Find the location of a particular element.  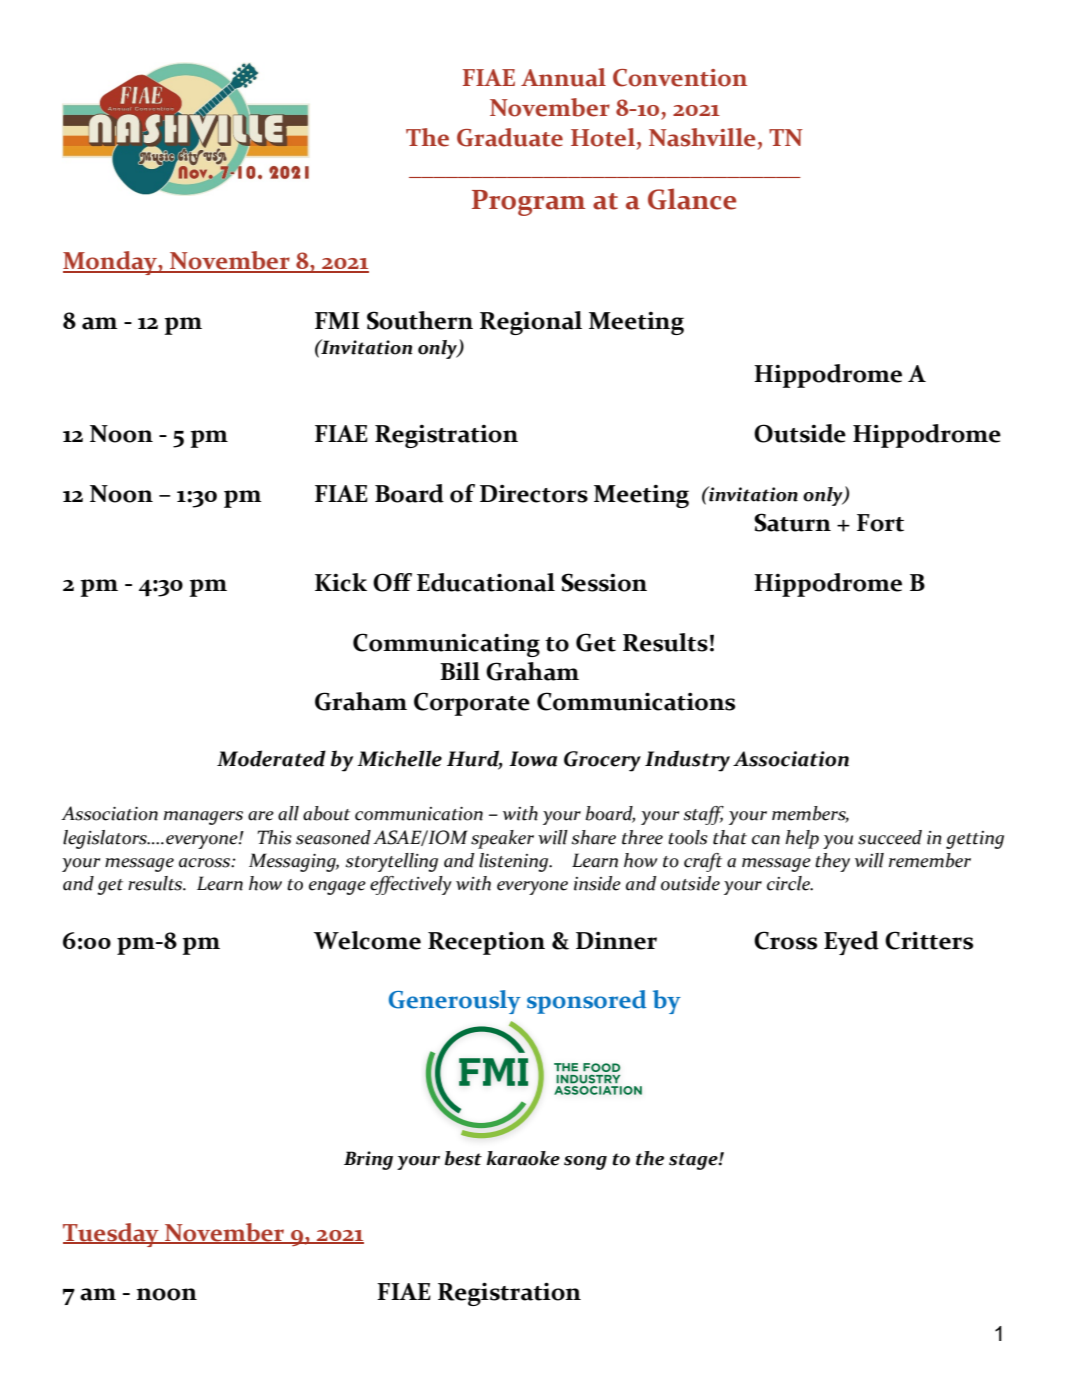

sponsored is located at coordinates (587, 1002).
